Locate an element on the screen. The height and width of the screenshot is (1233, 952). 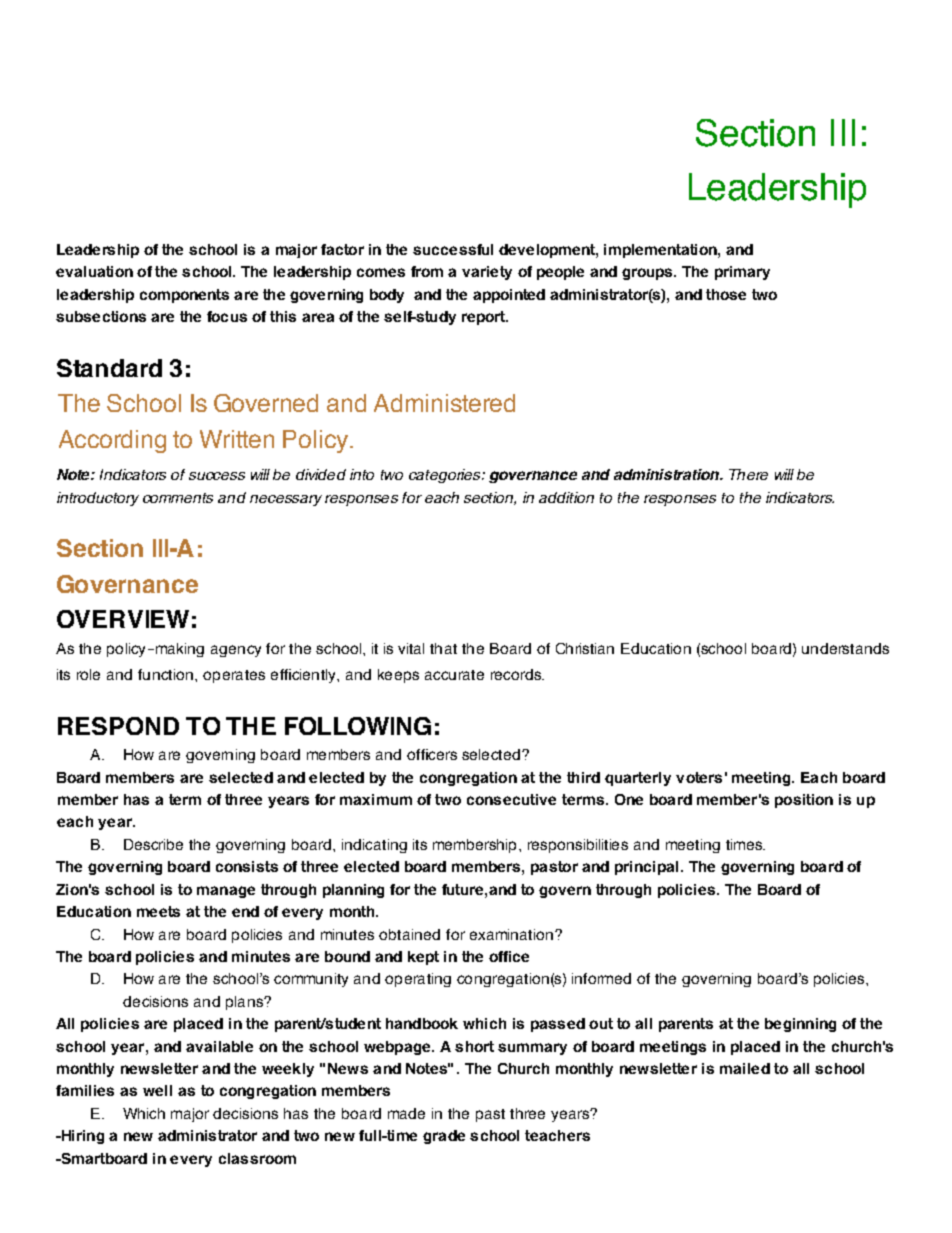
examination is located at coordinates (511, 934).
